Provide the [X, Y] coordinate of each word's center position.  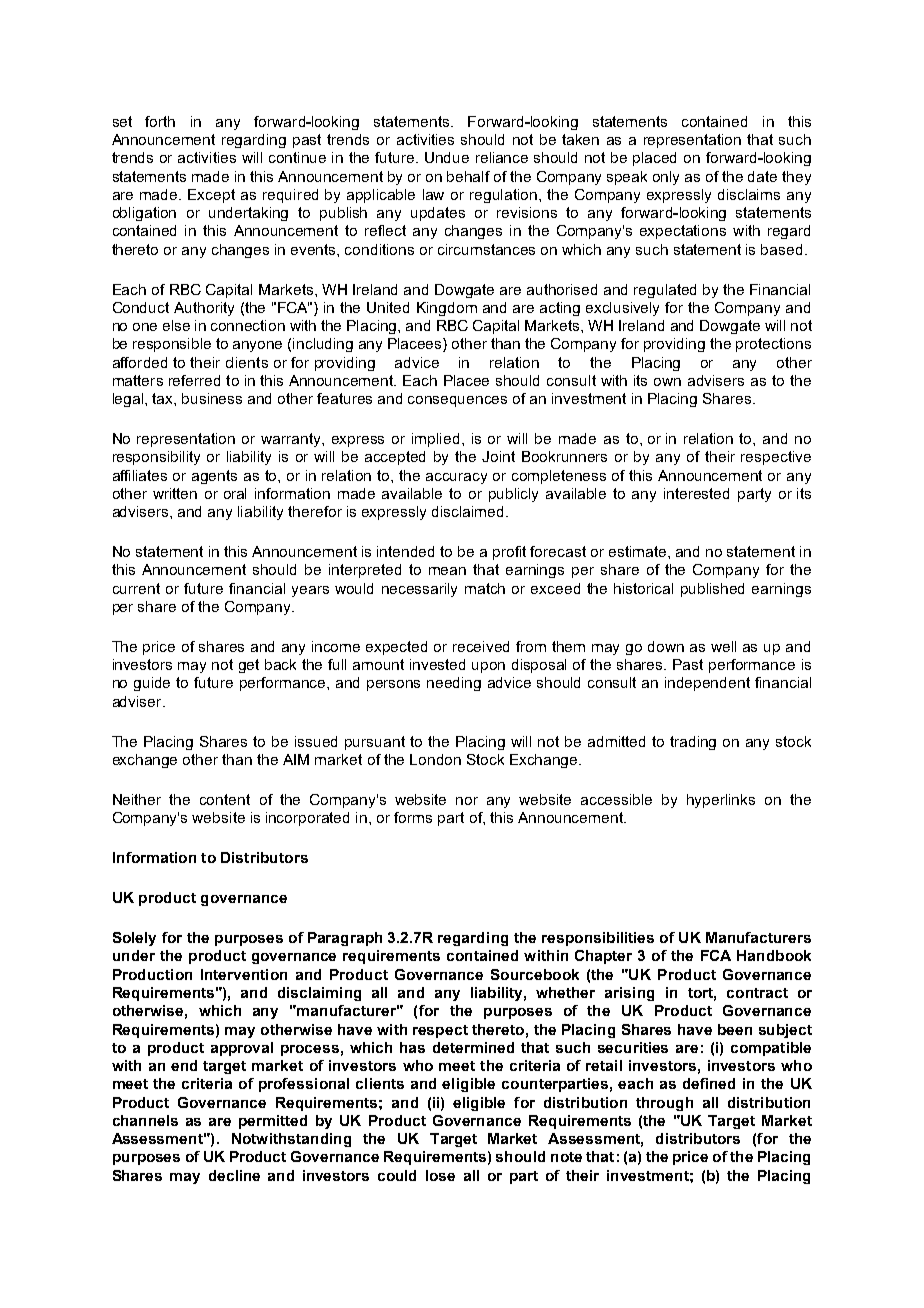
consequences [457, 401]
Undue [447, 157]
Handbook [774, 955]
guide [152, 684]
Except [211, 196]
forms [413, 817]
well [723, 646]
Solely [134, 939]
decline [234, 1175]
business [212, 398]
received [481, 646]
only [666, 178]
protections [773, 345]
